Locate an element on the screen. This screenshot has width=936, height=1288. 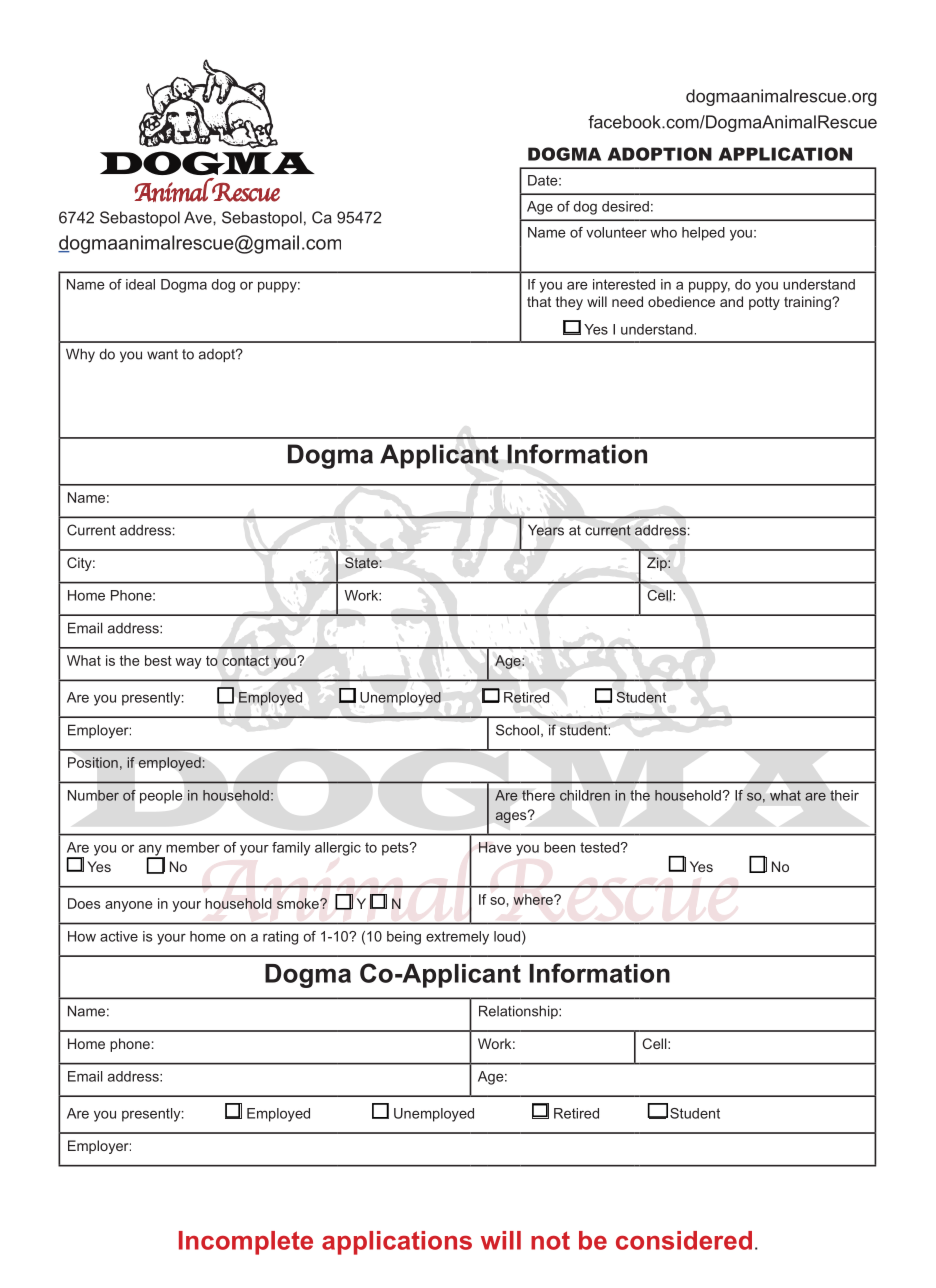
ideal is located at coordinates (140, 284).
